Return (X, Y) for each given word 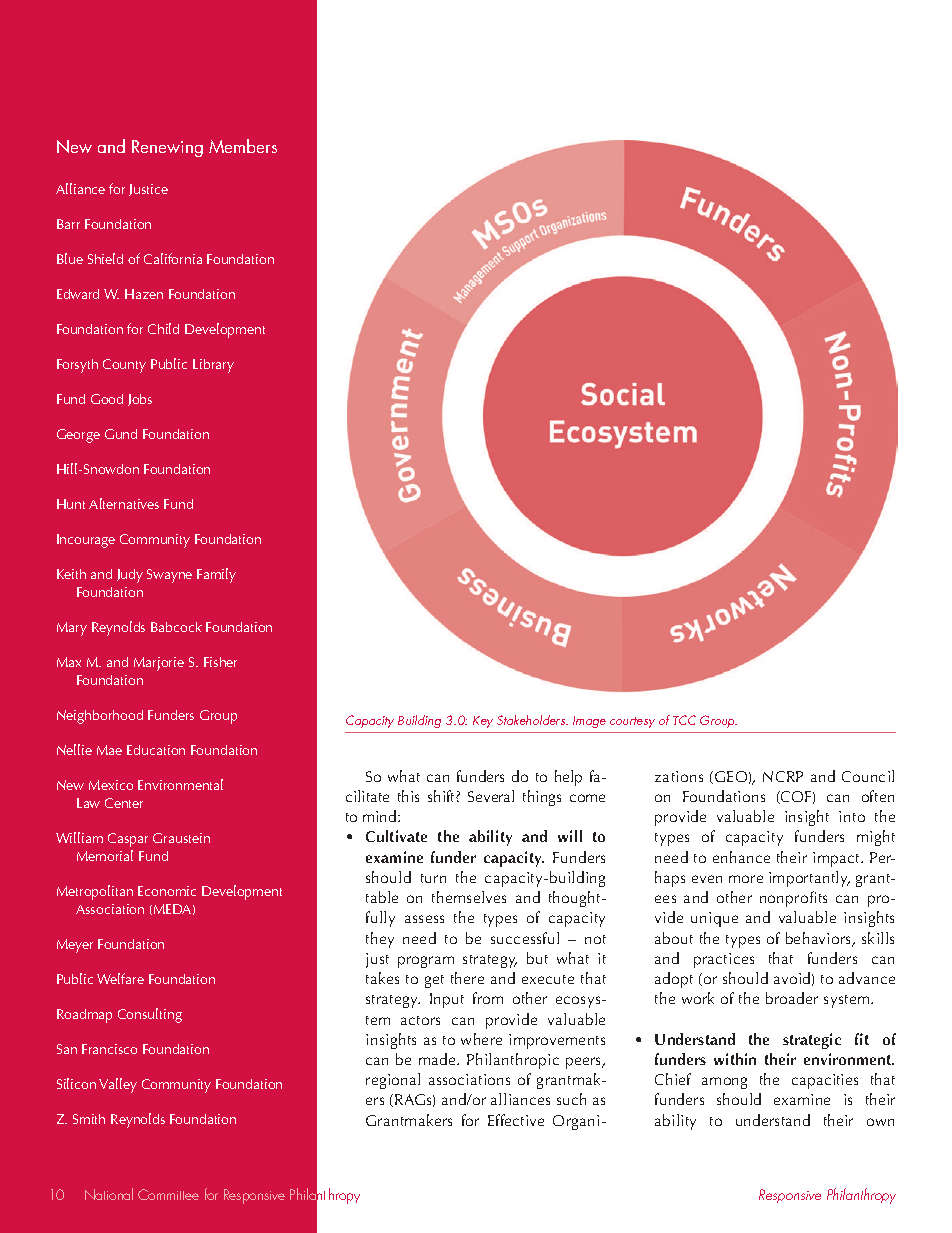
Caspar (128, 840)
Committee (168, 1194)
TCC (684, 720)
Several (491, 796)
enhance (741, 857)
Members (243, 146)
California (173, 258)
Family (216, 575)
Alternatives (124, 503)
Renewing (167, 148)
